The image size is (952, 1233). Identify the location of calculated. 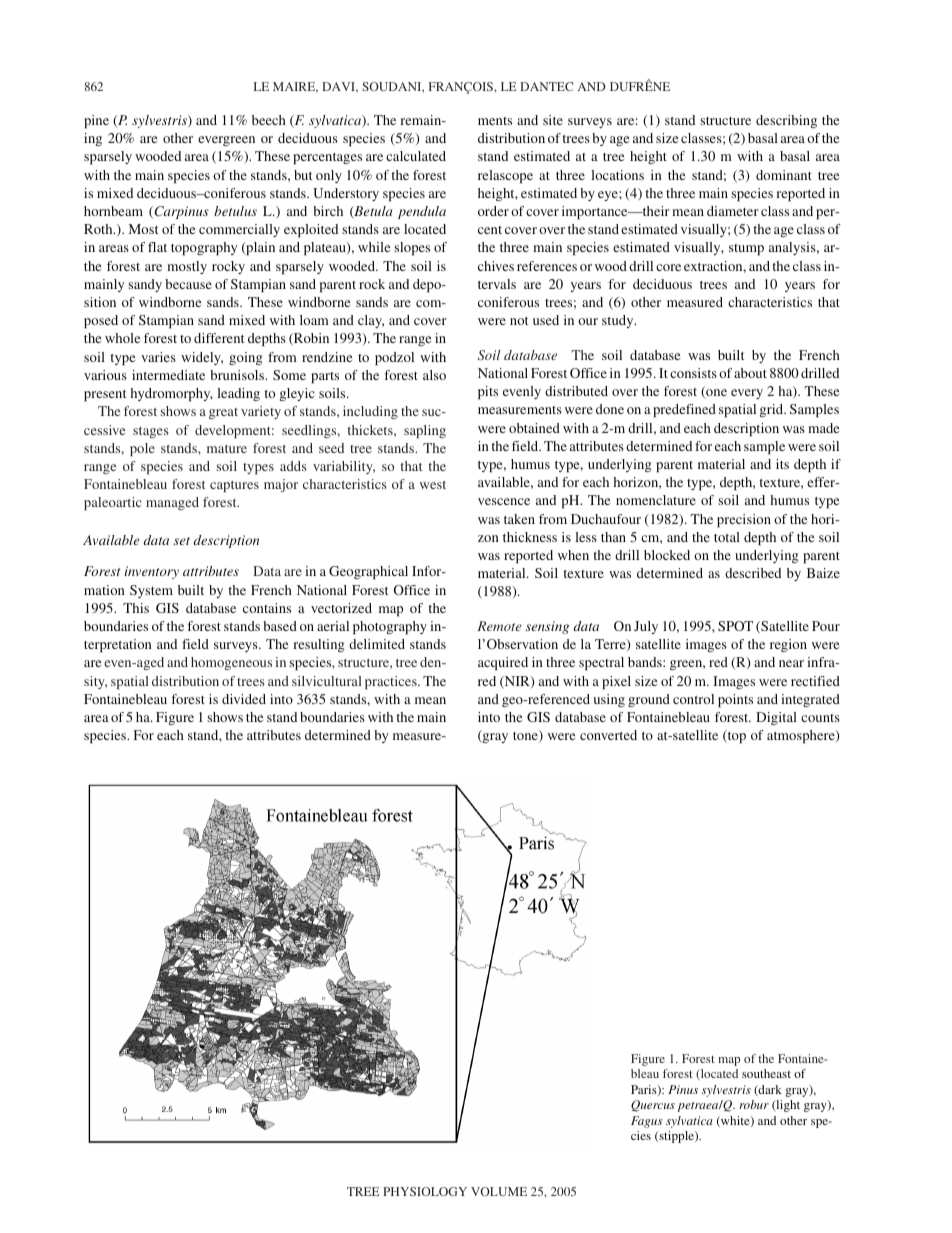
(416, 156).
